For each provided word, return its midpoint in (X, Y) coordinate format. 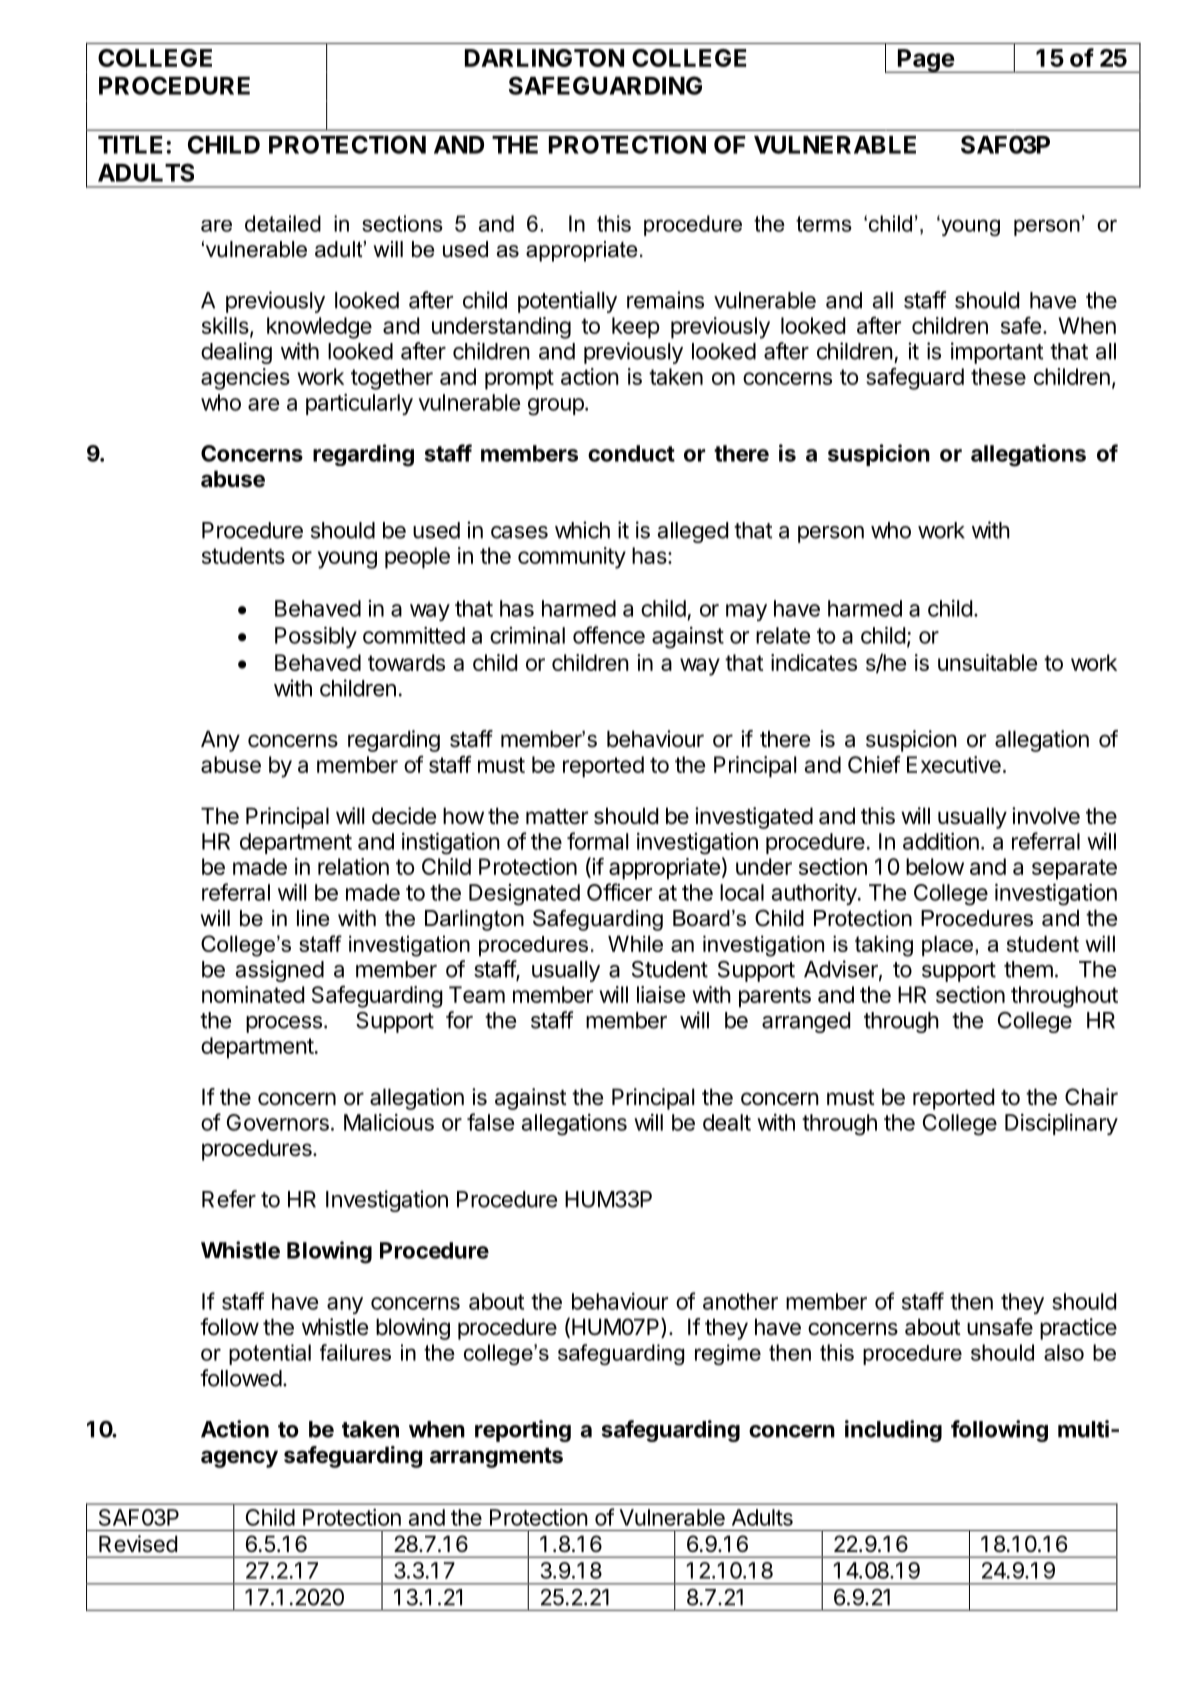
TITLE (130, 145)
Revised (138, 1544)
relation (353, 866)
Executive (954, 764)
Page (926, 61)
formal (597, 841)
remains (665, 300)
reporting (523, 1431)
